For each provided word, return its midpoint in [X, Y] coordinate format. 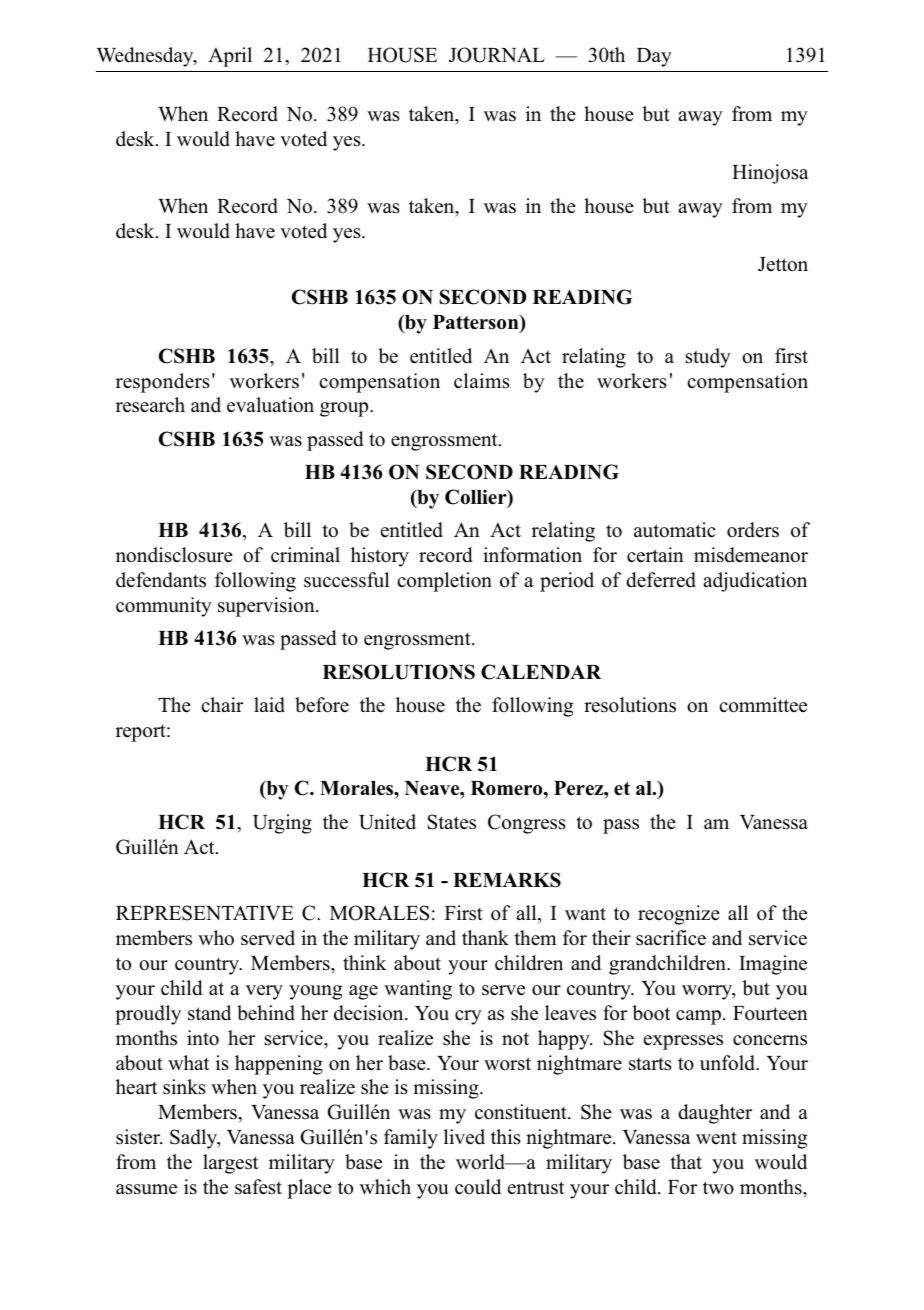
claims [482, 381]
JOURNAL [497, 55]
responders [163, 383]
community [164, 607]
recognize [679, 915]
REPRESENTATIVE [205, 913]
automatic [675, 530]
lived [464, 1137]
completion [444, 582]
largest [231, 1164]
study [708, 358]
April [230, 57]
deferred [661, 580]
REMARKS [507, 880]
